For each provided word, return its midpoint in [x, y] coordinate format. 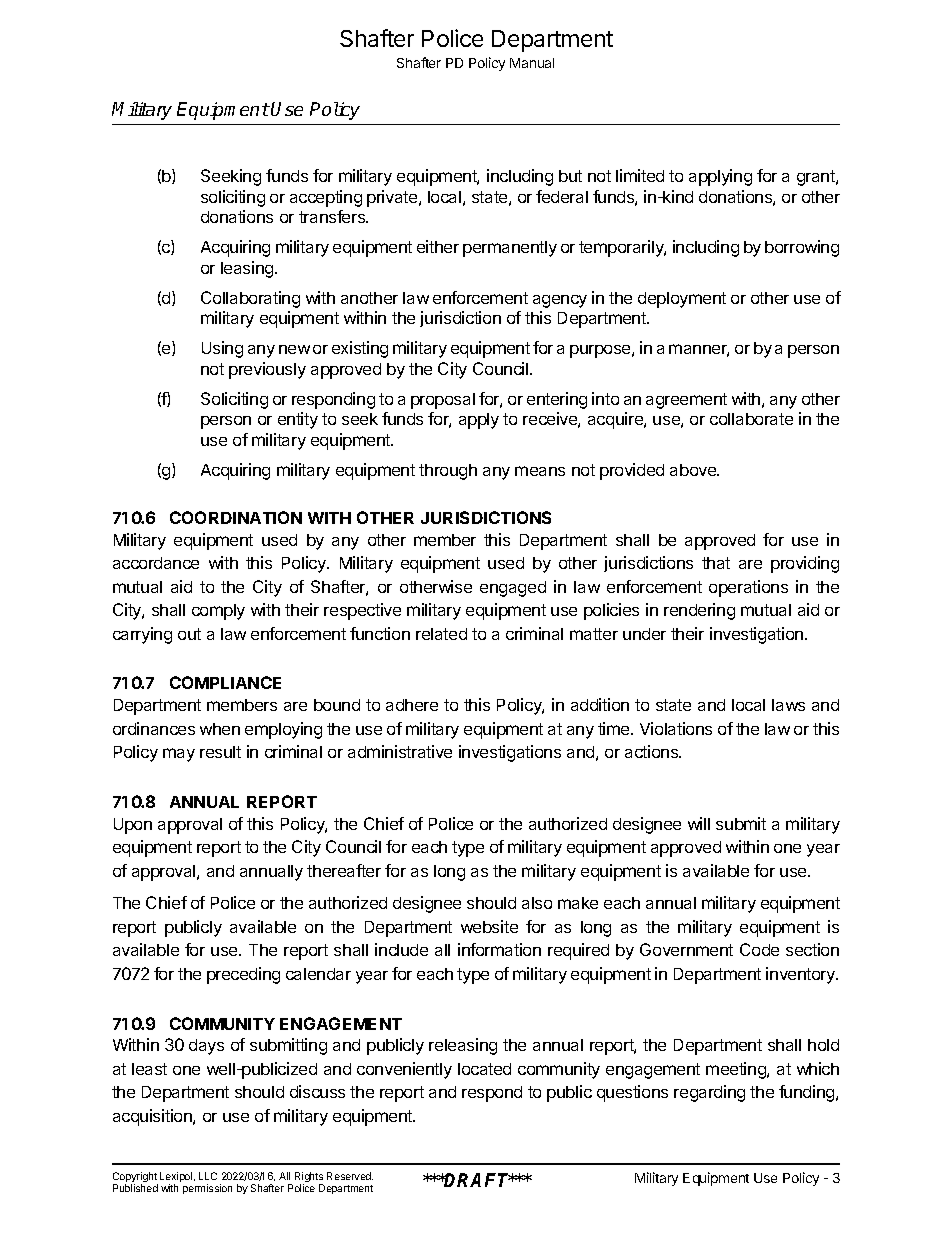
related [441, 634]
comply [218, 612]
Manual [532, 63]
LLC [208, 1176]
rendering [699, 611]
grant [817, 178]
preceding [243, 975]
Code [759, 949]
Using [222, 349]
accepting [326, 198]
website [489, 926]
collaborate [751, 419]
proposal [443, 401]
